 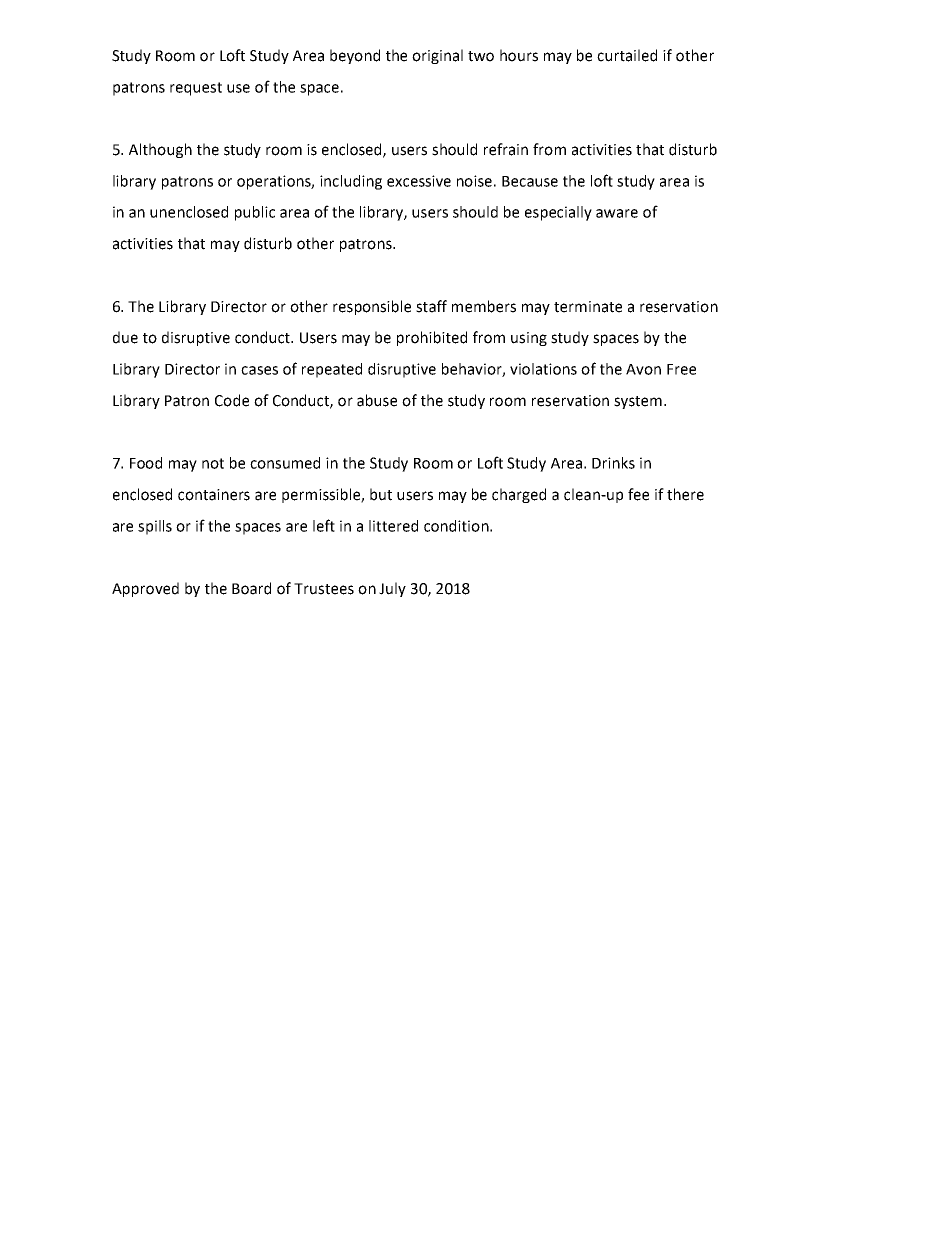 I want to click on Approved, so click(x=145, y=589).
